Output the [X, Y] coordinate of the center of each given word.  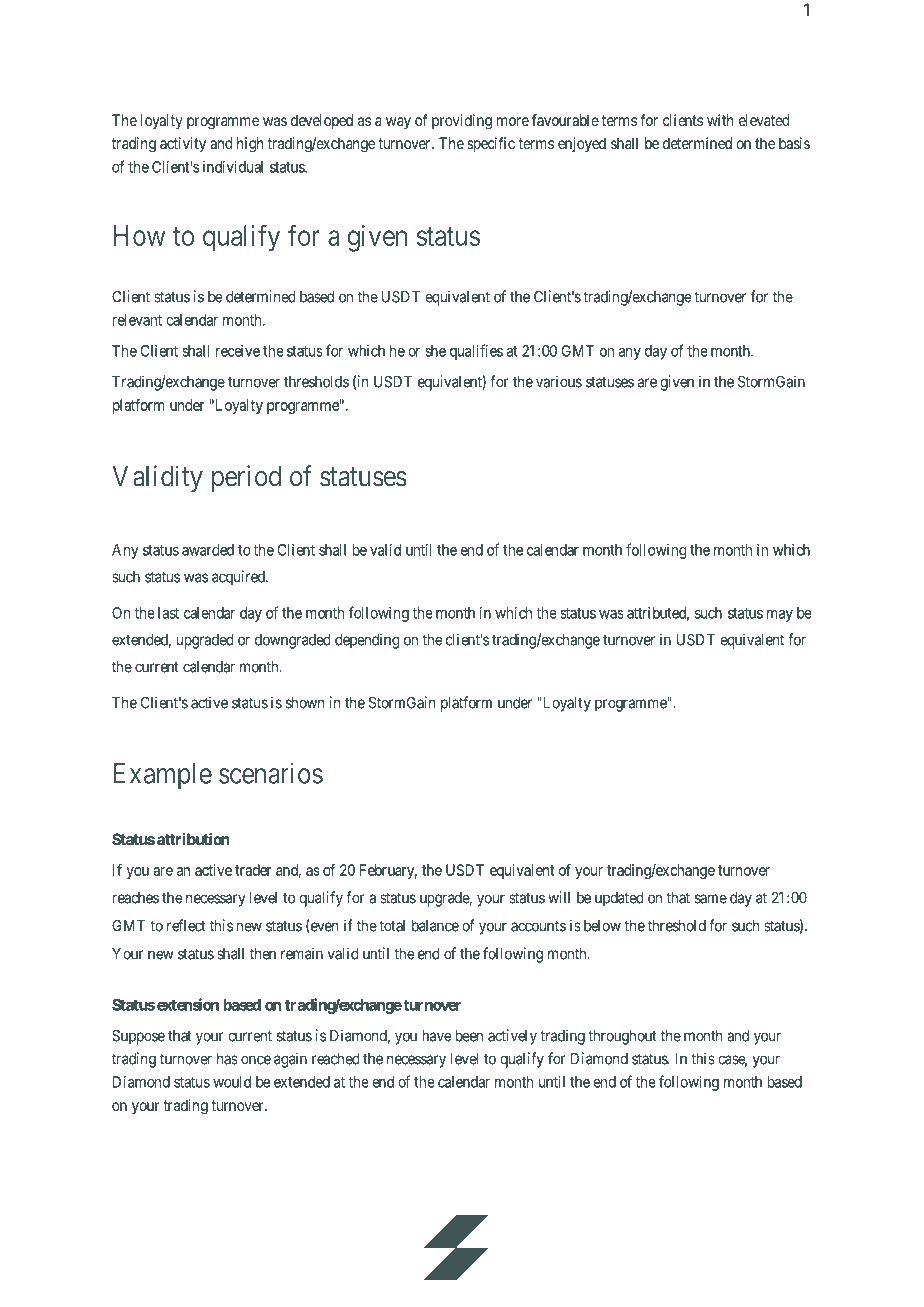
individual [233, 167]
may [780, 616]
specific [491, 145]
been [469, 1036]
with [720, 120]
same [711, 899]
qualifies [476, 352]
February [388, 871]
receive [238, 351]
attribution [193, 839]
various [559, 381]
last [168, 613]
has [227, 1059]
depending [367, 641]
